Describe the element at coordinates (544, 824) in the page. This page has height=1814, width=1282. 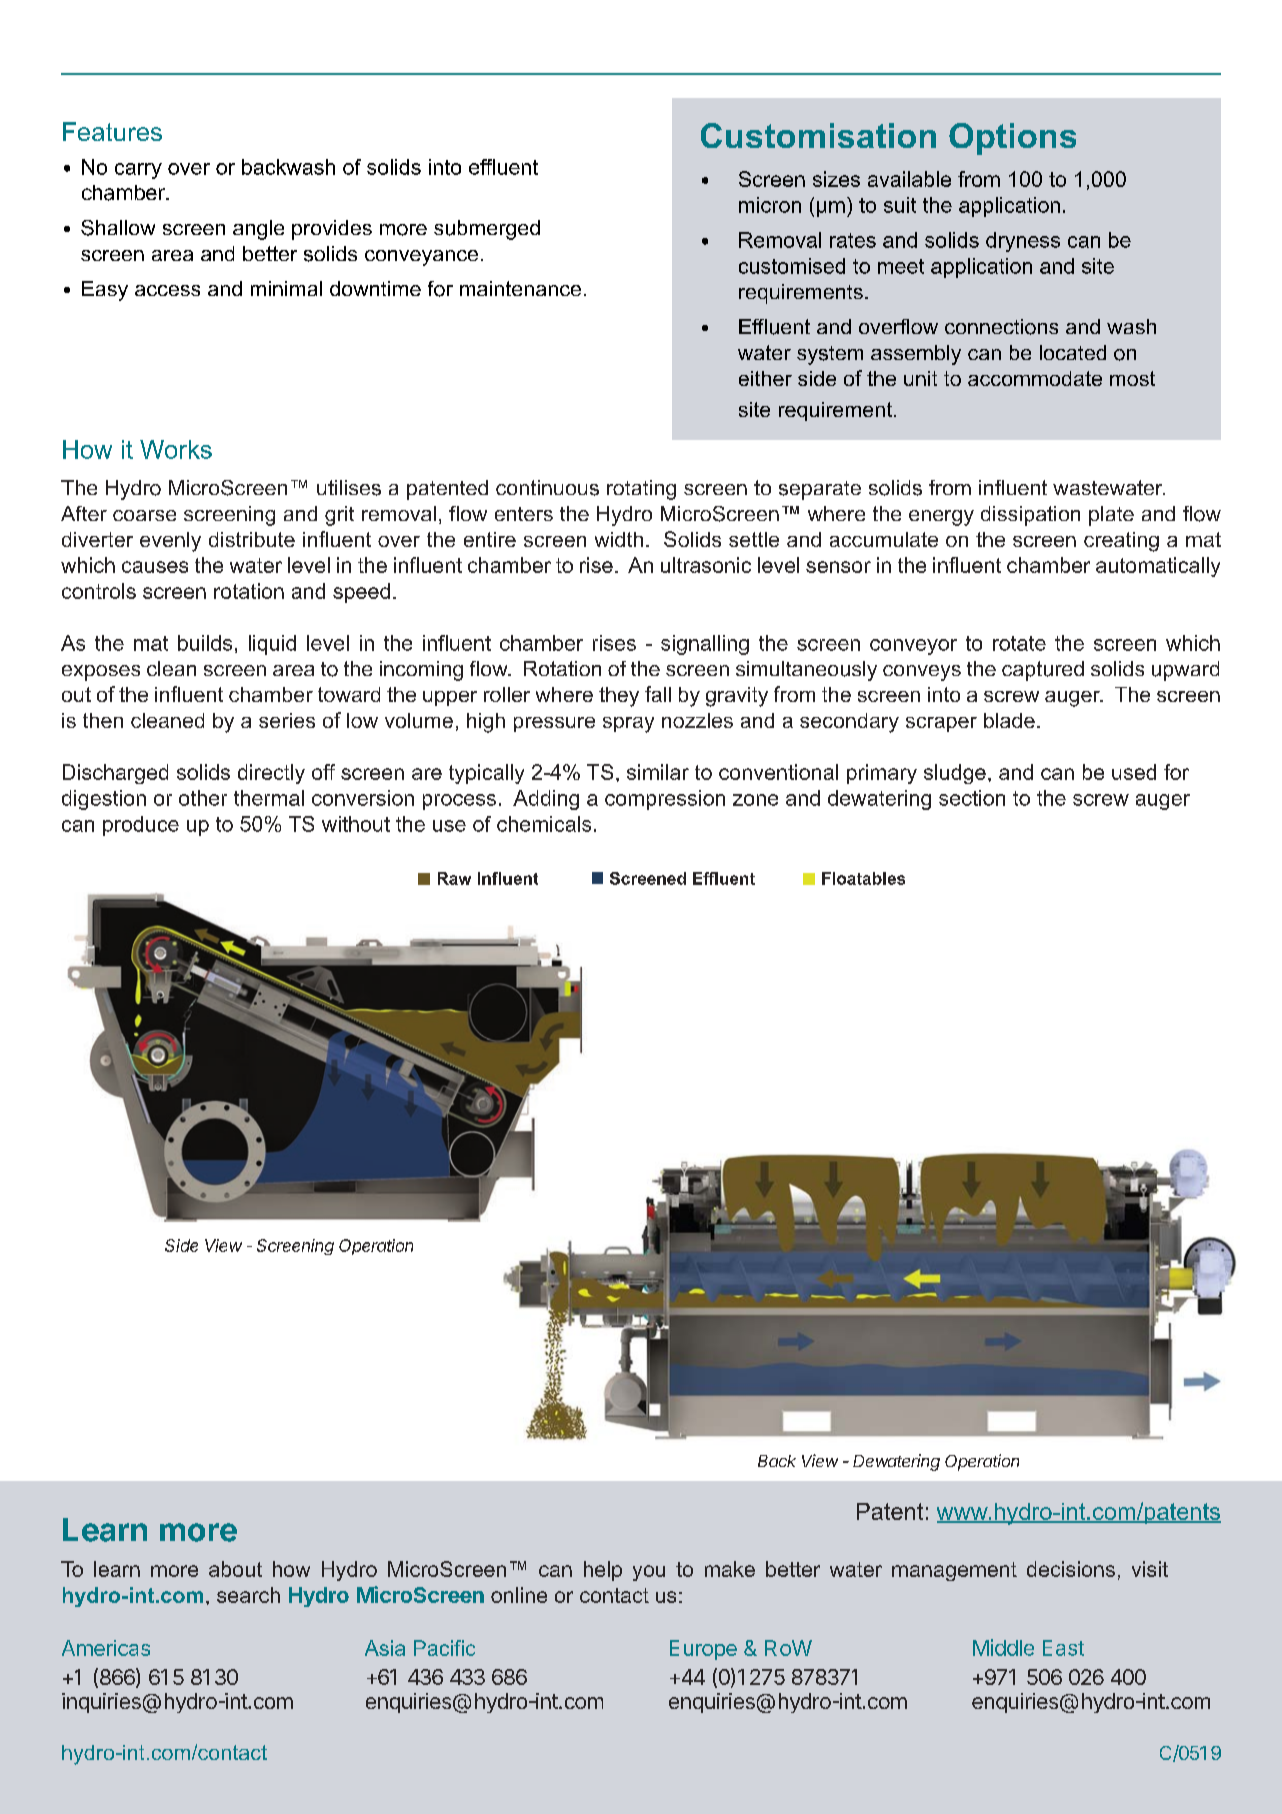
I see `chemicals` at that location.
